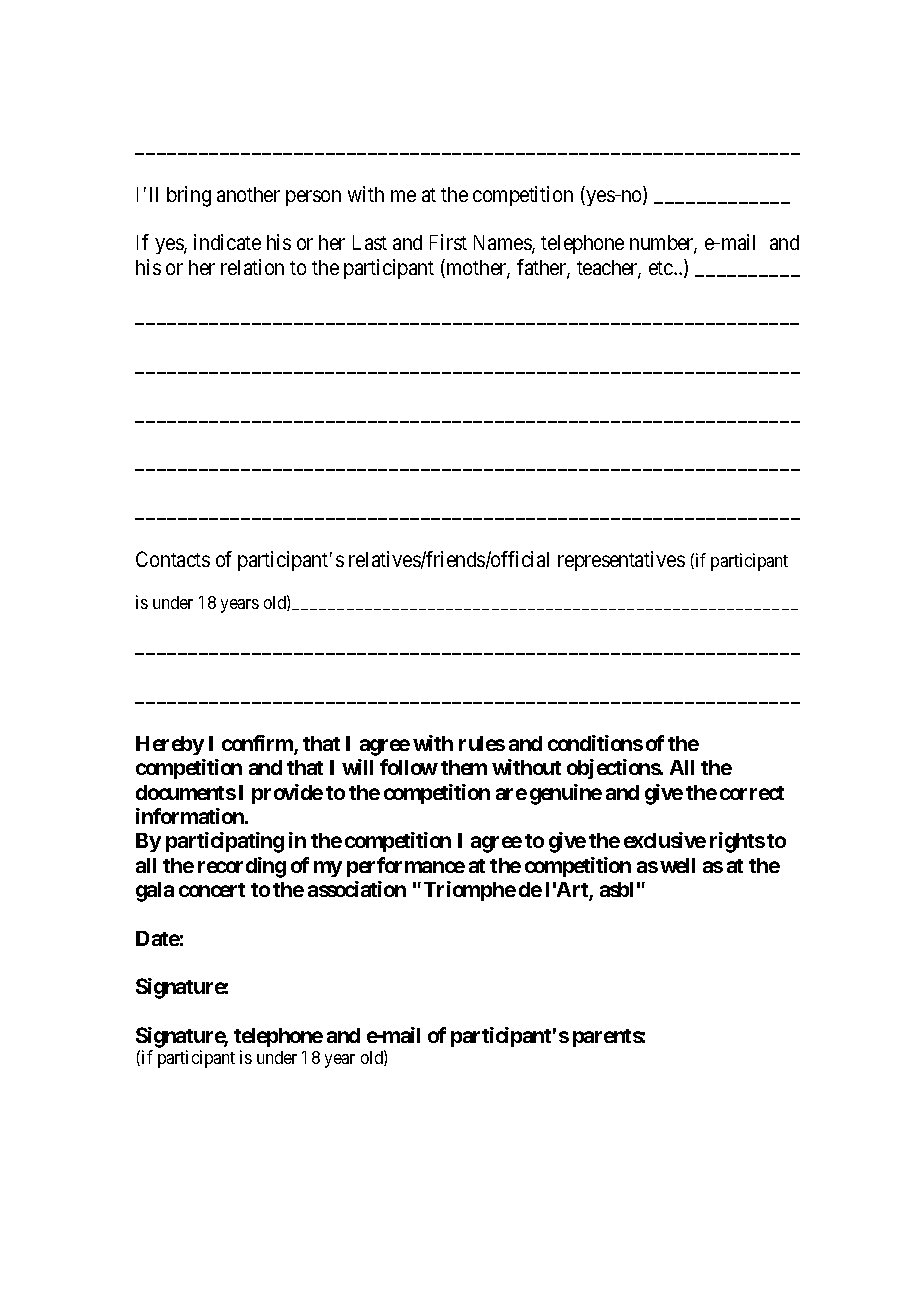 The width and height of the screenshot is (924, 1308). I want to click on Names, so click(503, 244).
